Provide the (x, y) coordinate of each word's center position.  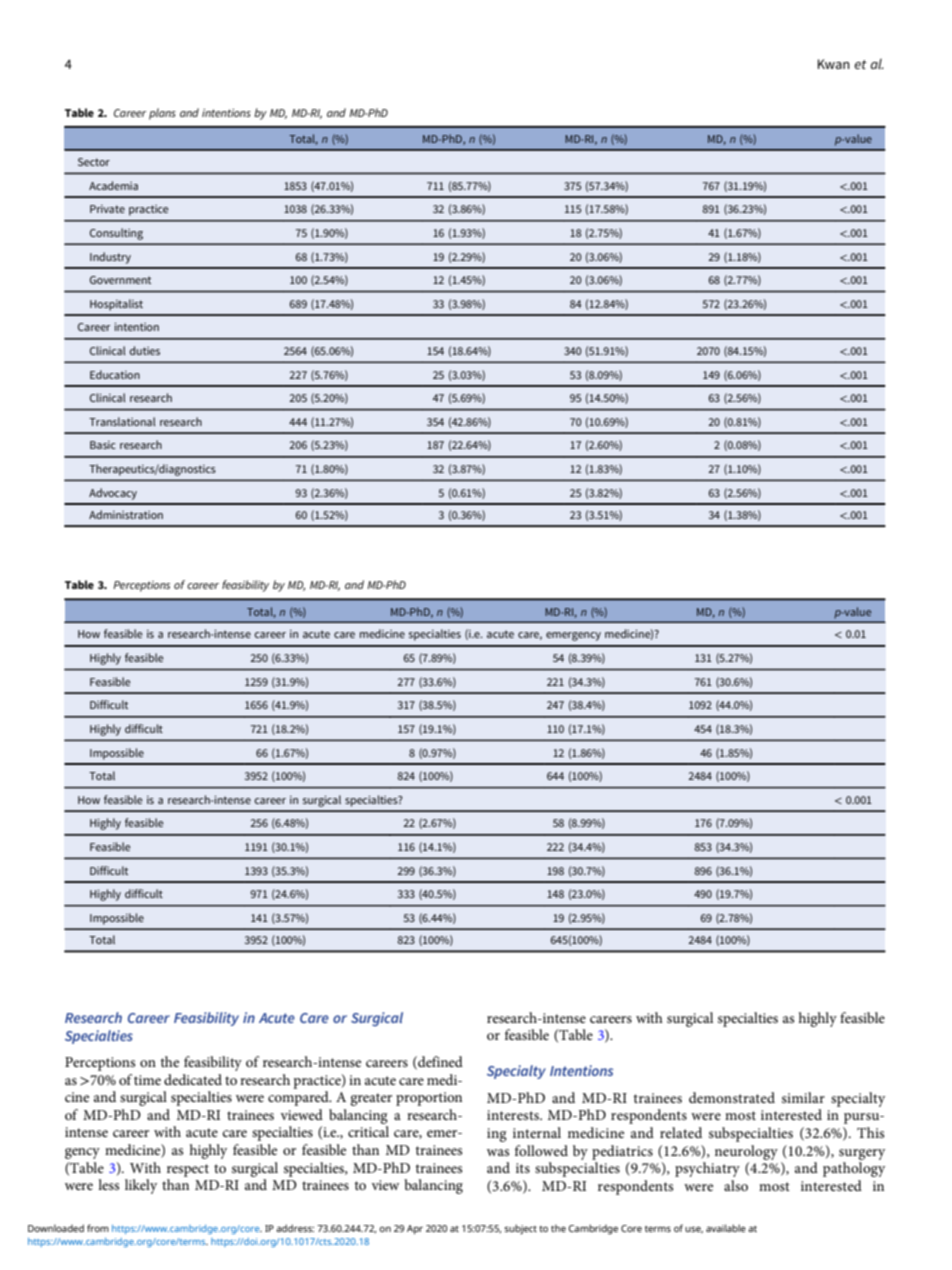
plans (162, 114)
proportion (429, 1099)
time (147, 1080)
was (498, 1152)
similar (803, 1097)
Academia (113, 185)
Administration (126, 514)
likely (141, 1186)
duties (145, 350)
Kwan (834, 64)
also (736, 1185)
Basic (103, 445)
